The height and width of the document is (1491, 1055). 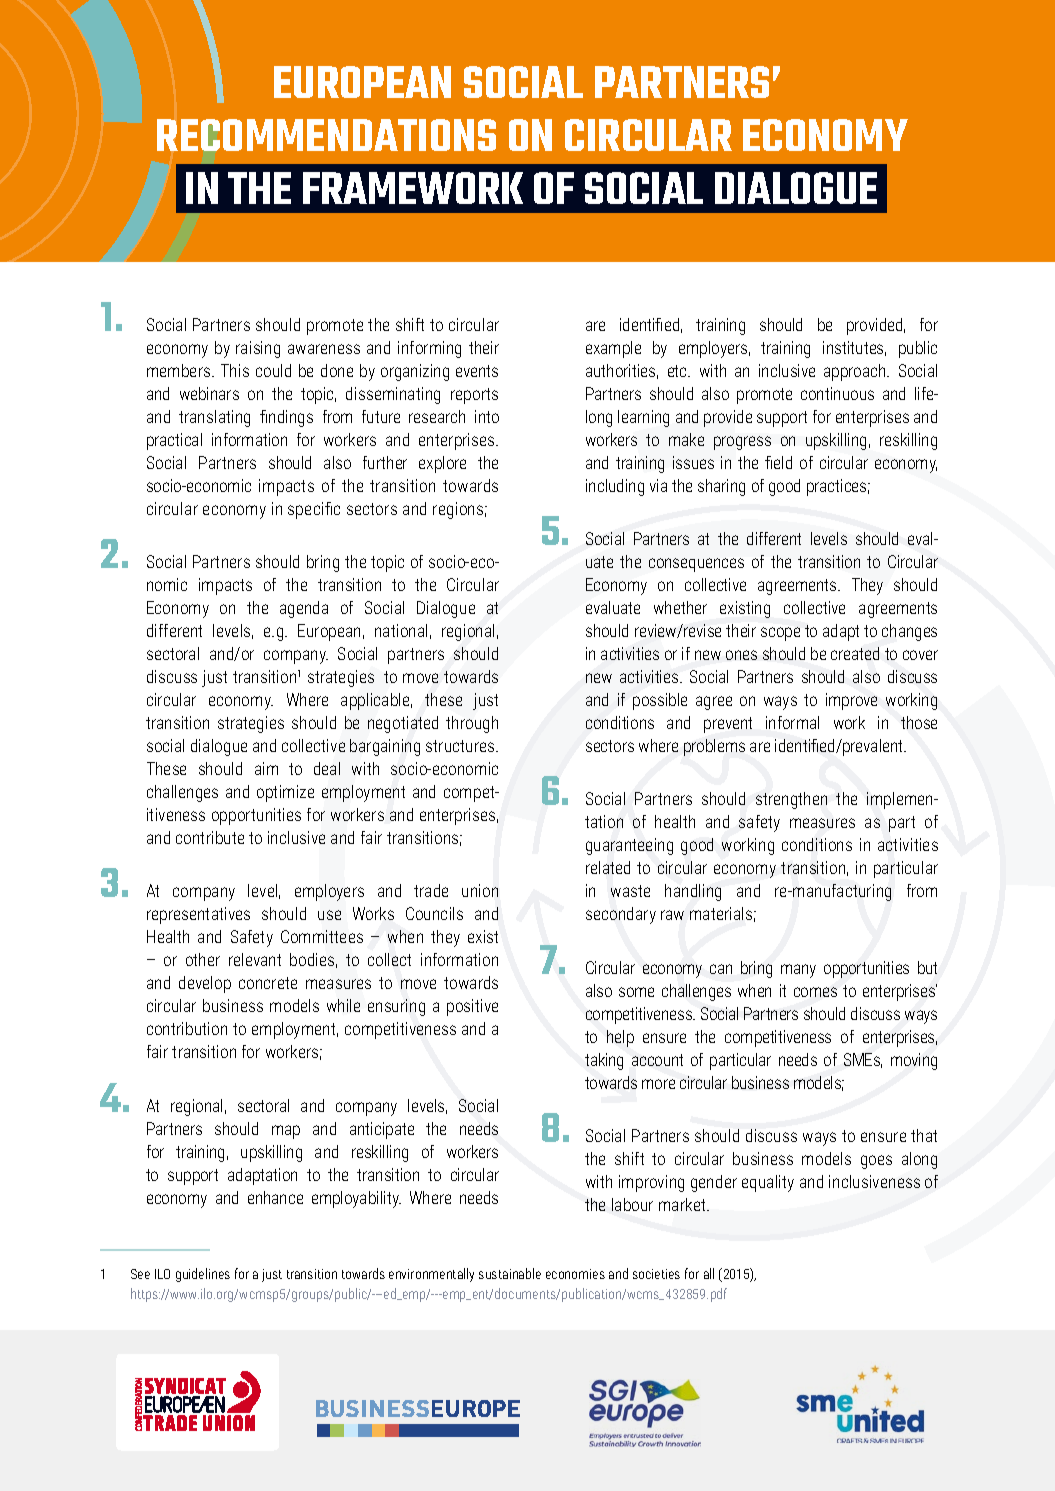 I want to click on positive, so click(x=472, y=1007).
